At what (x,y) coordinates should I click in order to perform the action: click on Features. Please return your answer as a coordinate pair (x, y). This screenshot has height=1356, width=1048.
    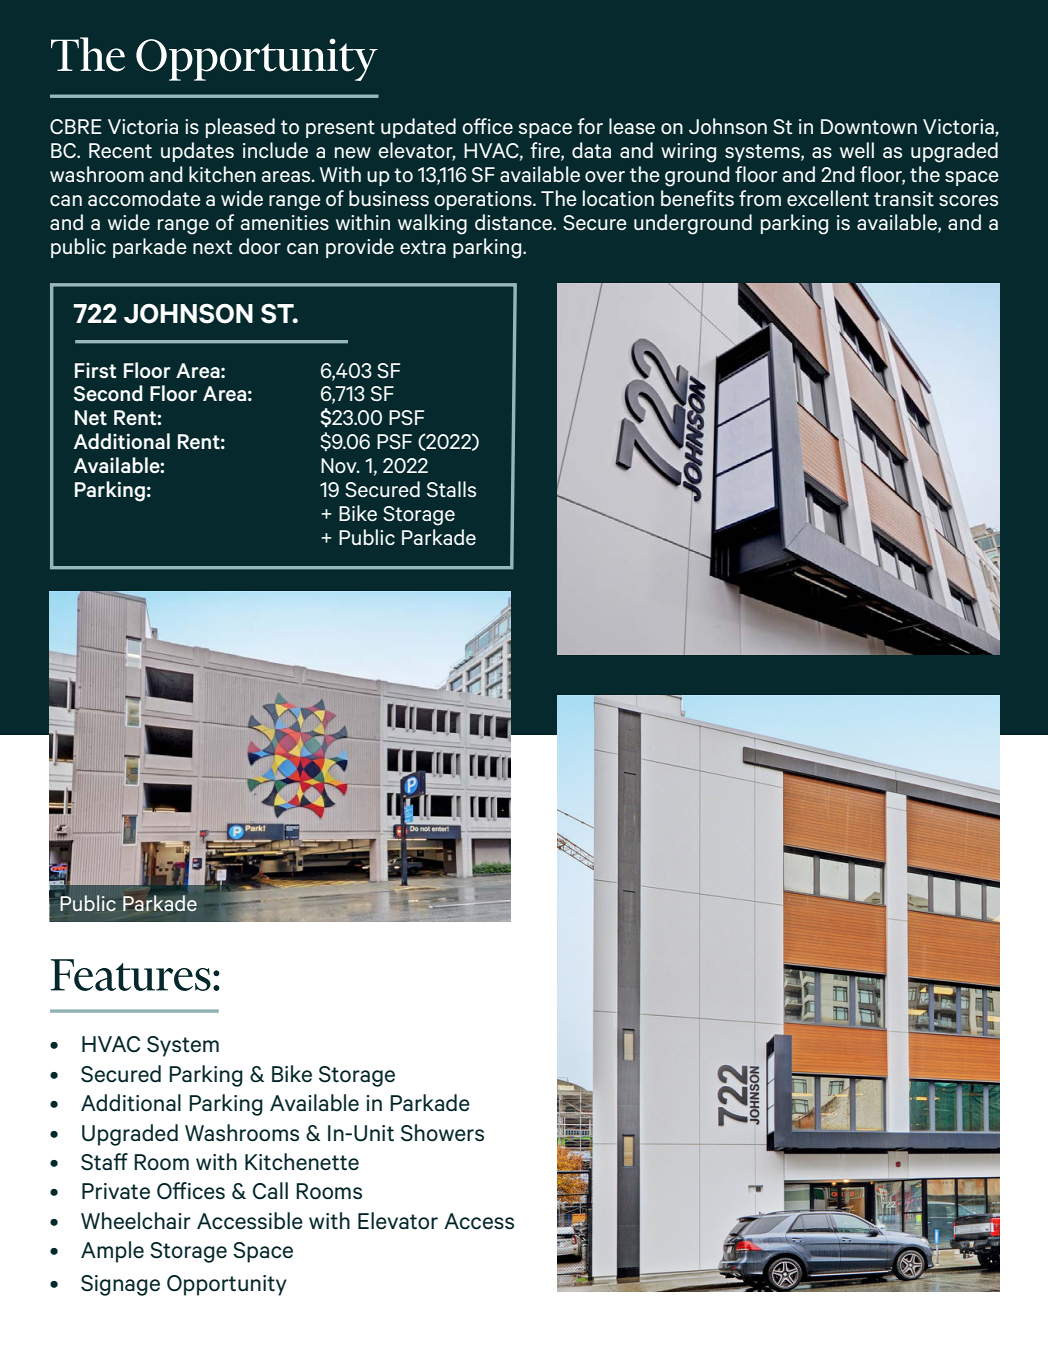
    Looking at the image, I should click on (131, 975).
